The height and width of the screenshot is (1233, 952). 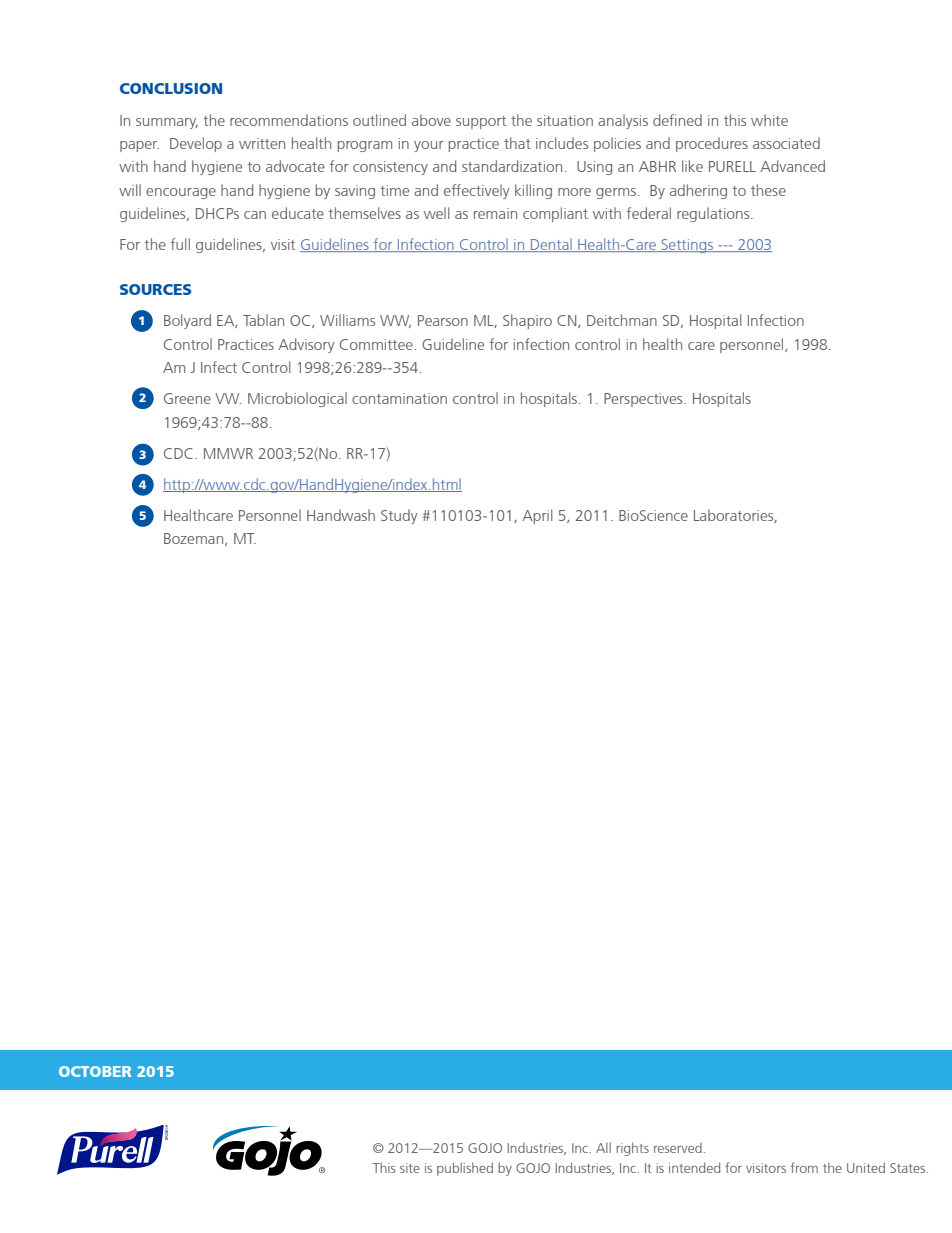 I want to click on Perspectives, so click(x=644, y=400).
